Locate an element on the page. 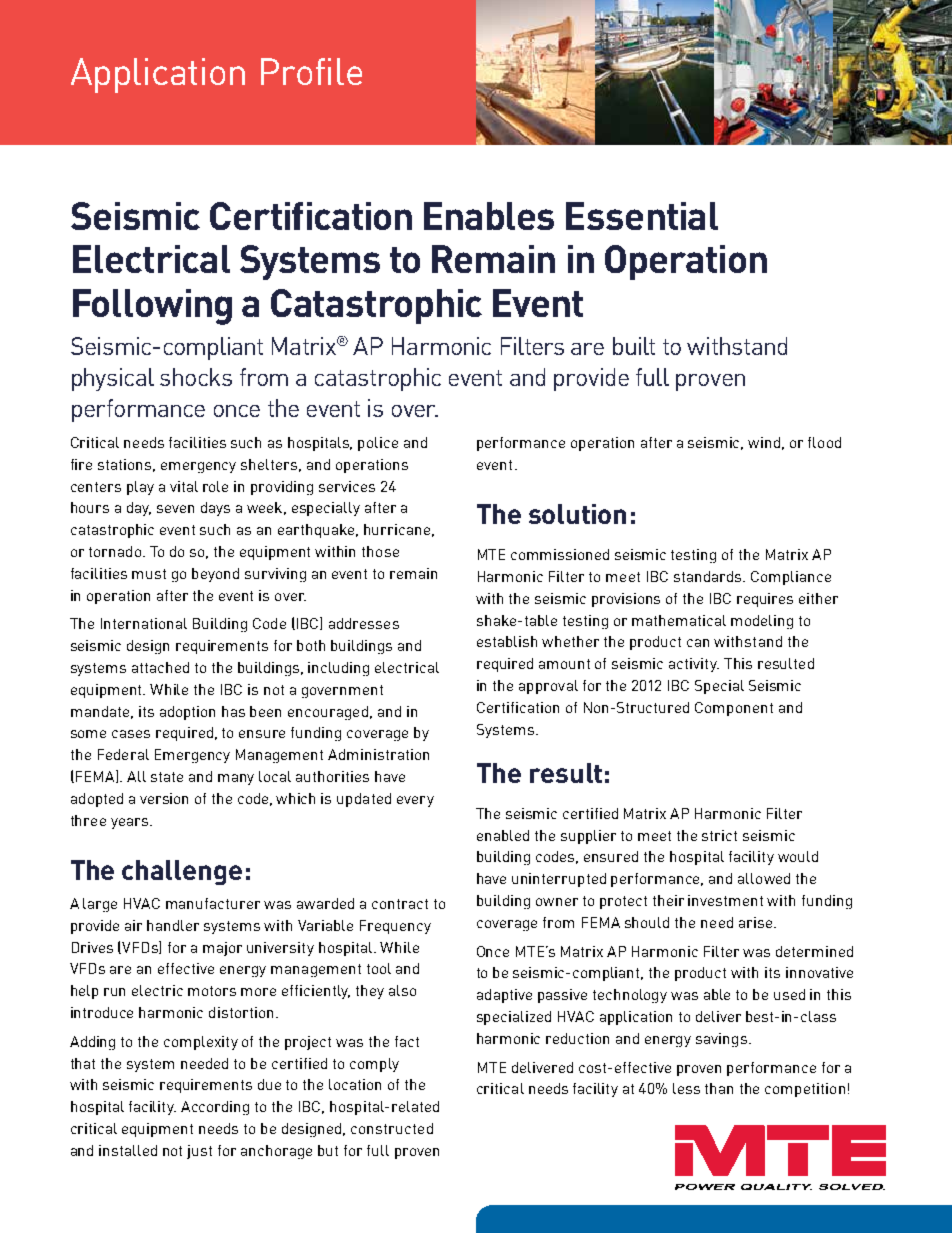  constructed is located at coordinates (392, 1128).
